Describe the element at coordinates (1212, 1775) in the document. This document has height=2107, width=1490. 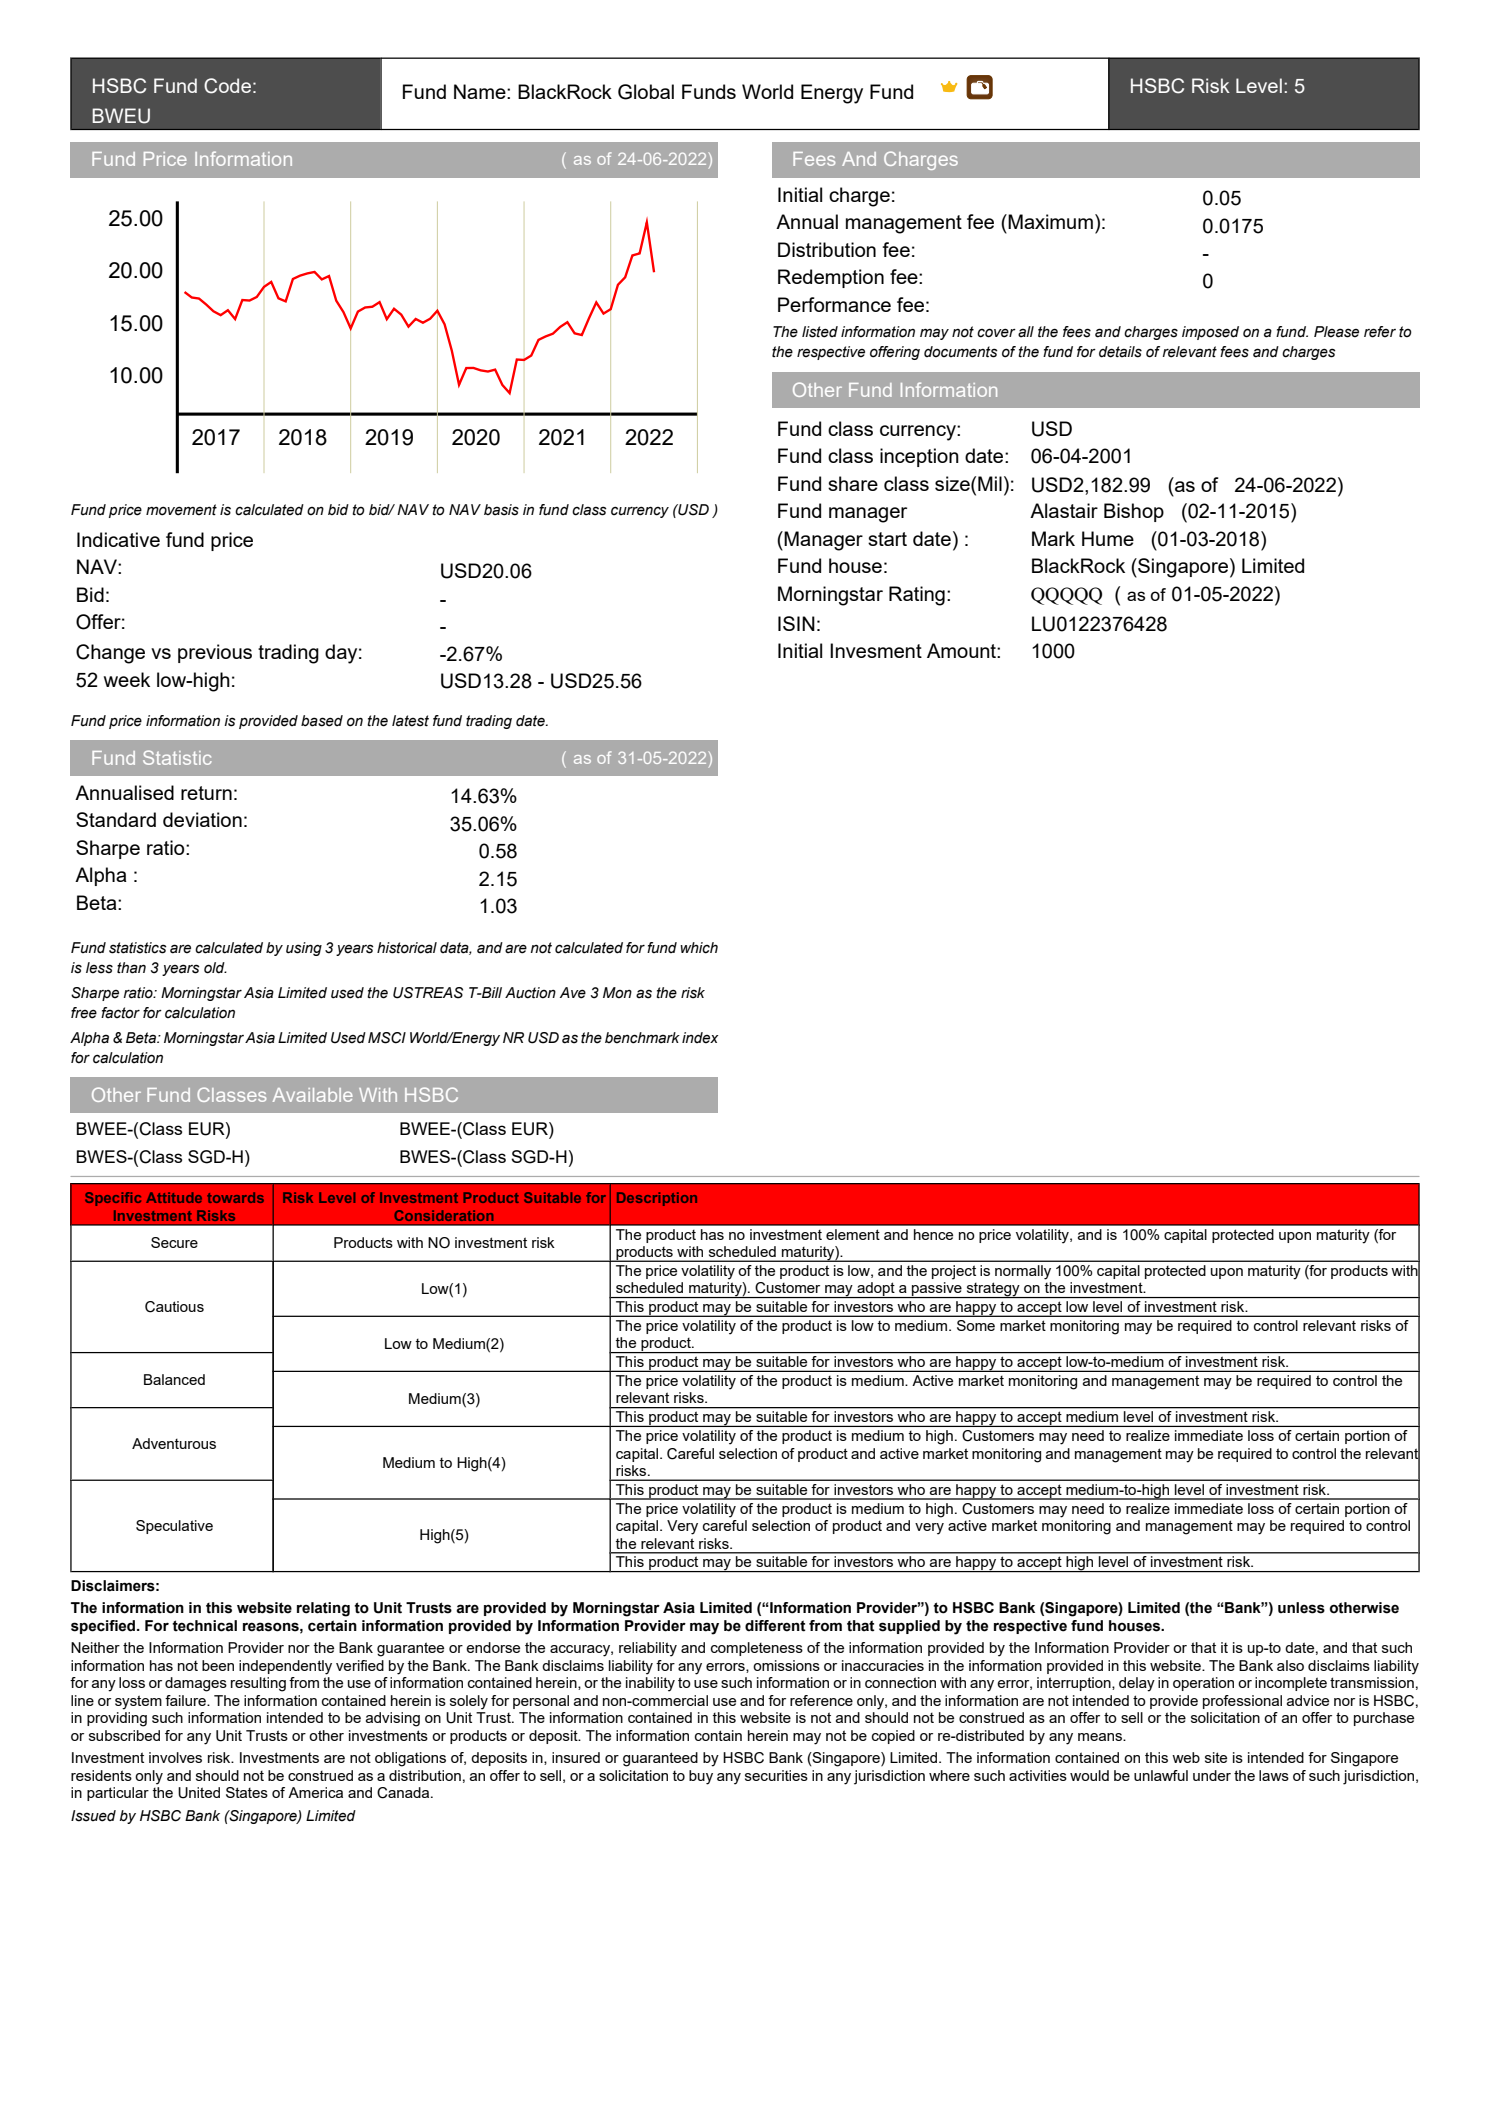
I see `under` at that location.
